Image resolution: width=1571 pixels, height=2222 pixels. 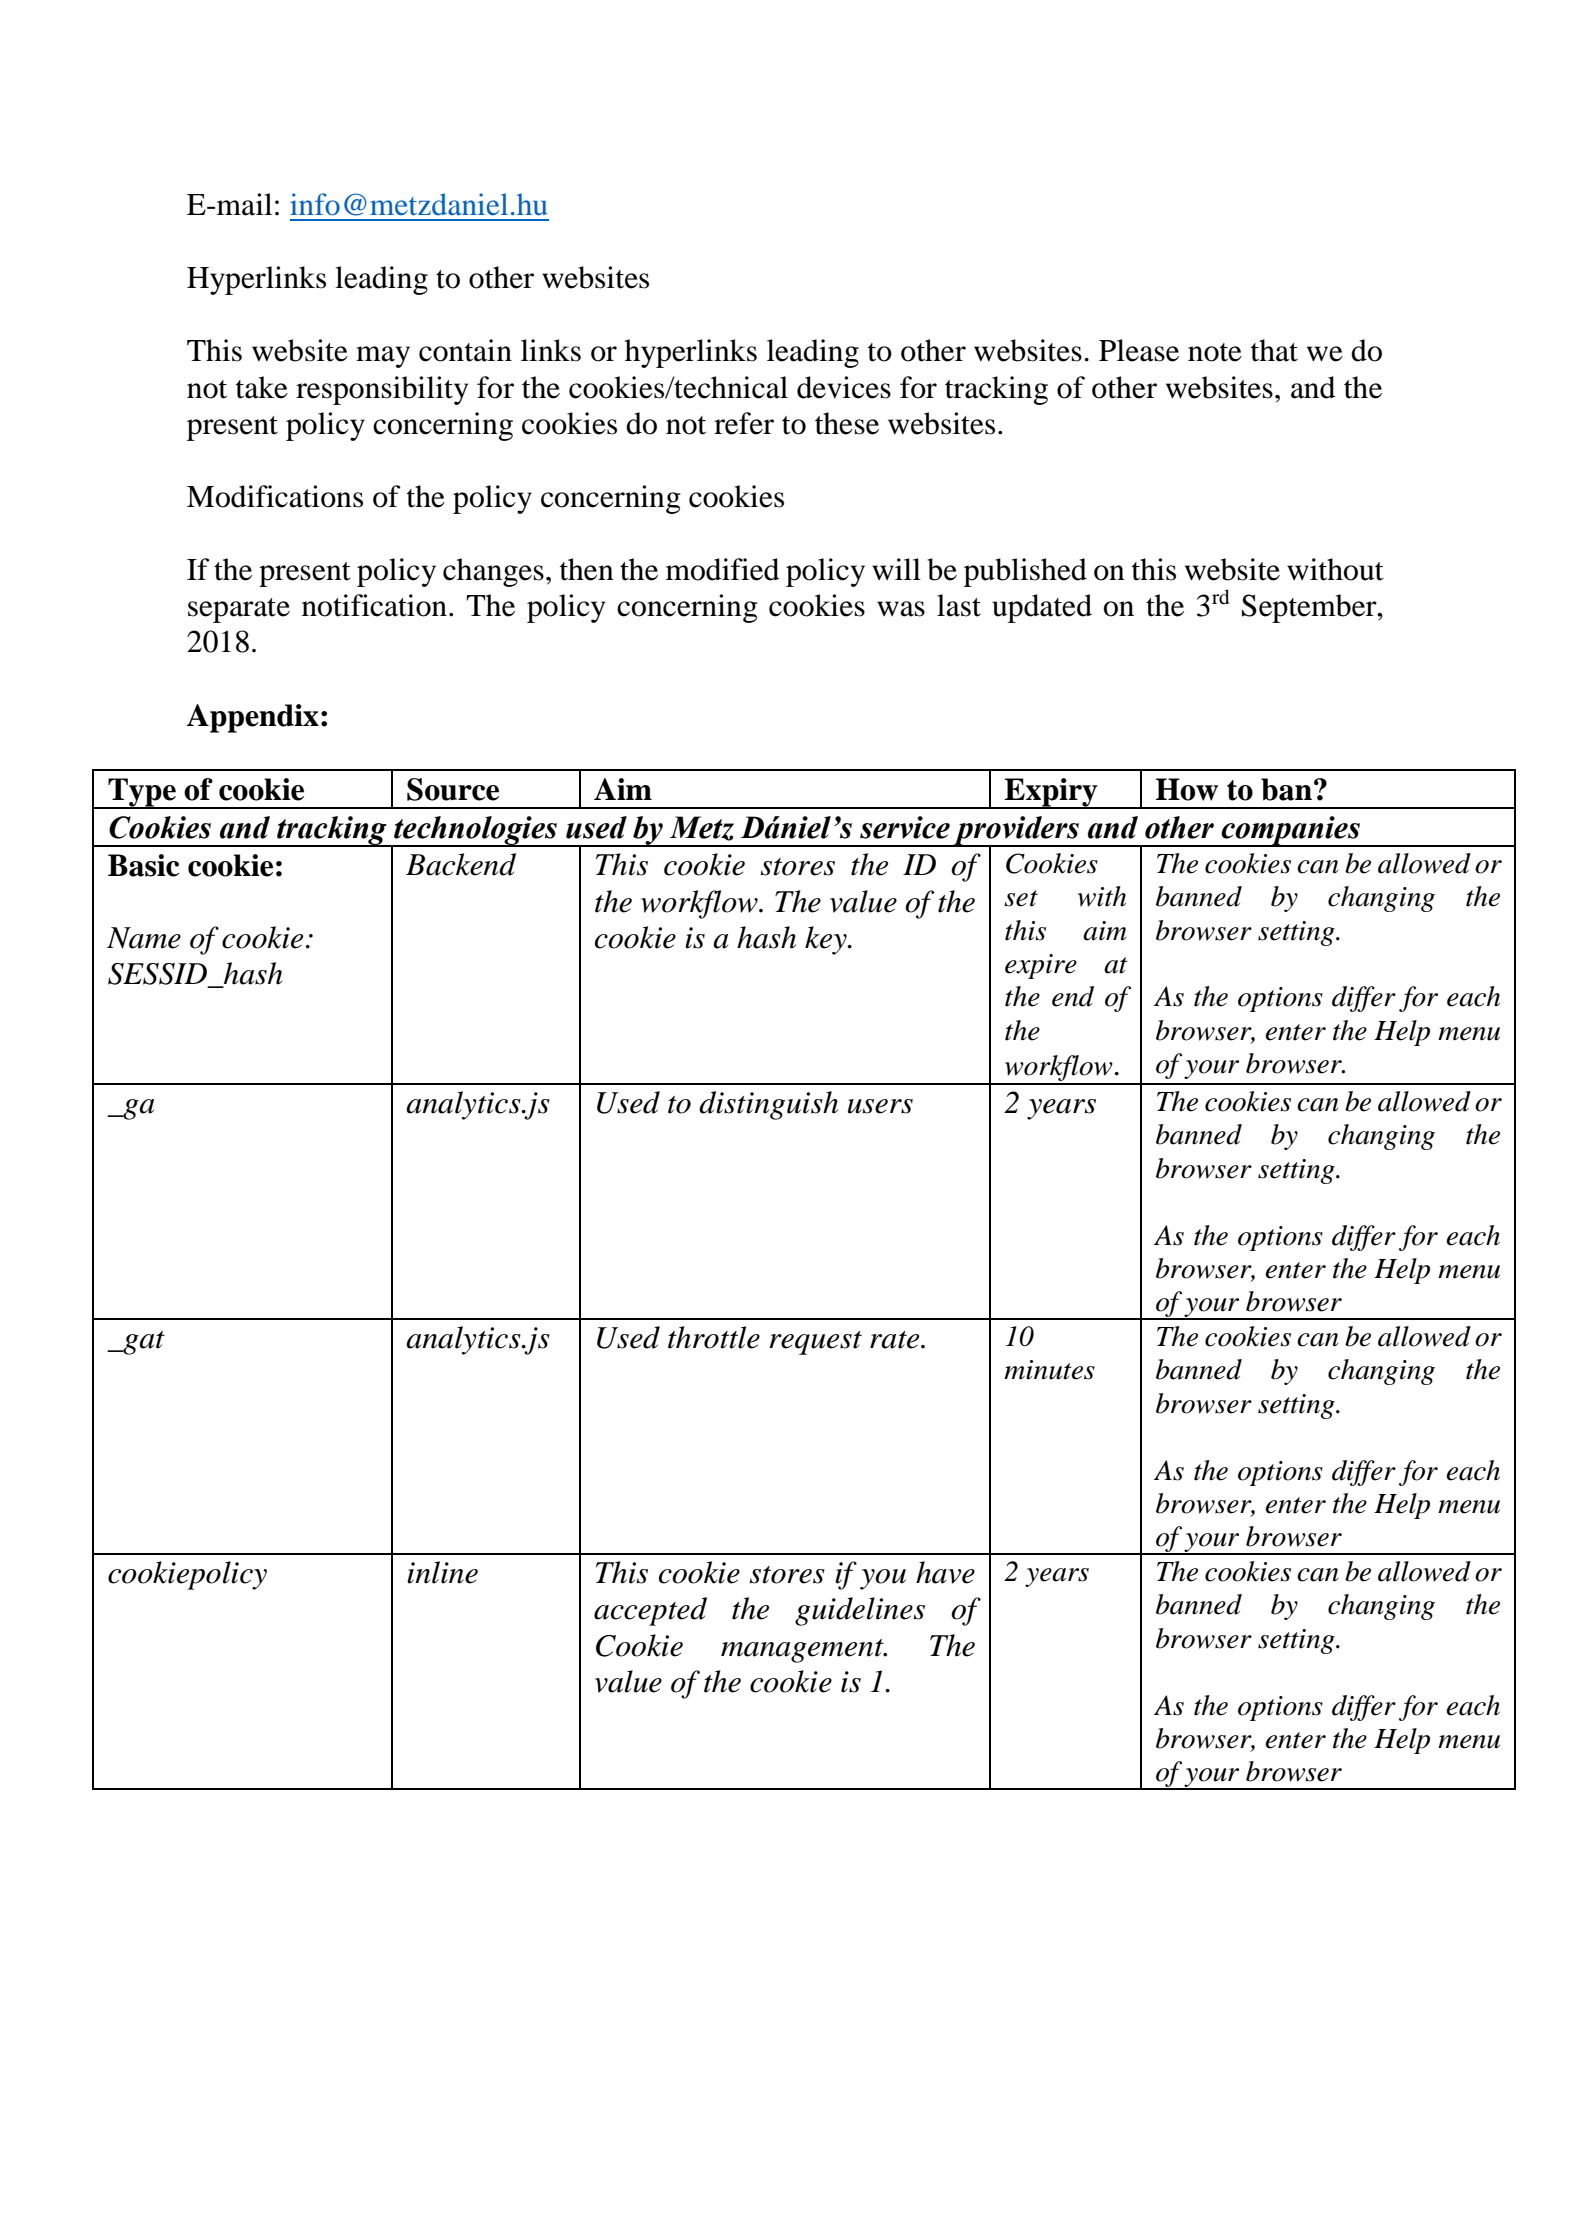 What do you see at coordinates (945, 1572) in the image?
I see `have` at bounding box center [945, 1572].
